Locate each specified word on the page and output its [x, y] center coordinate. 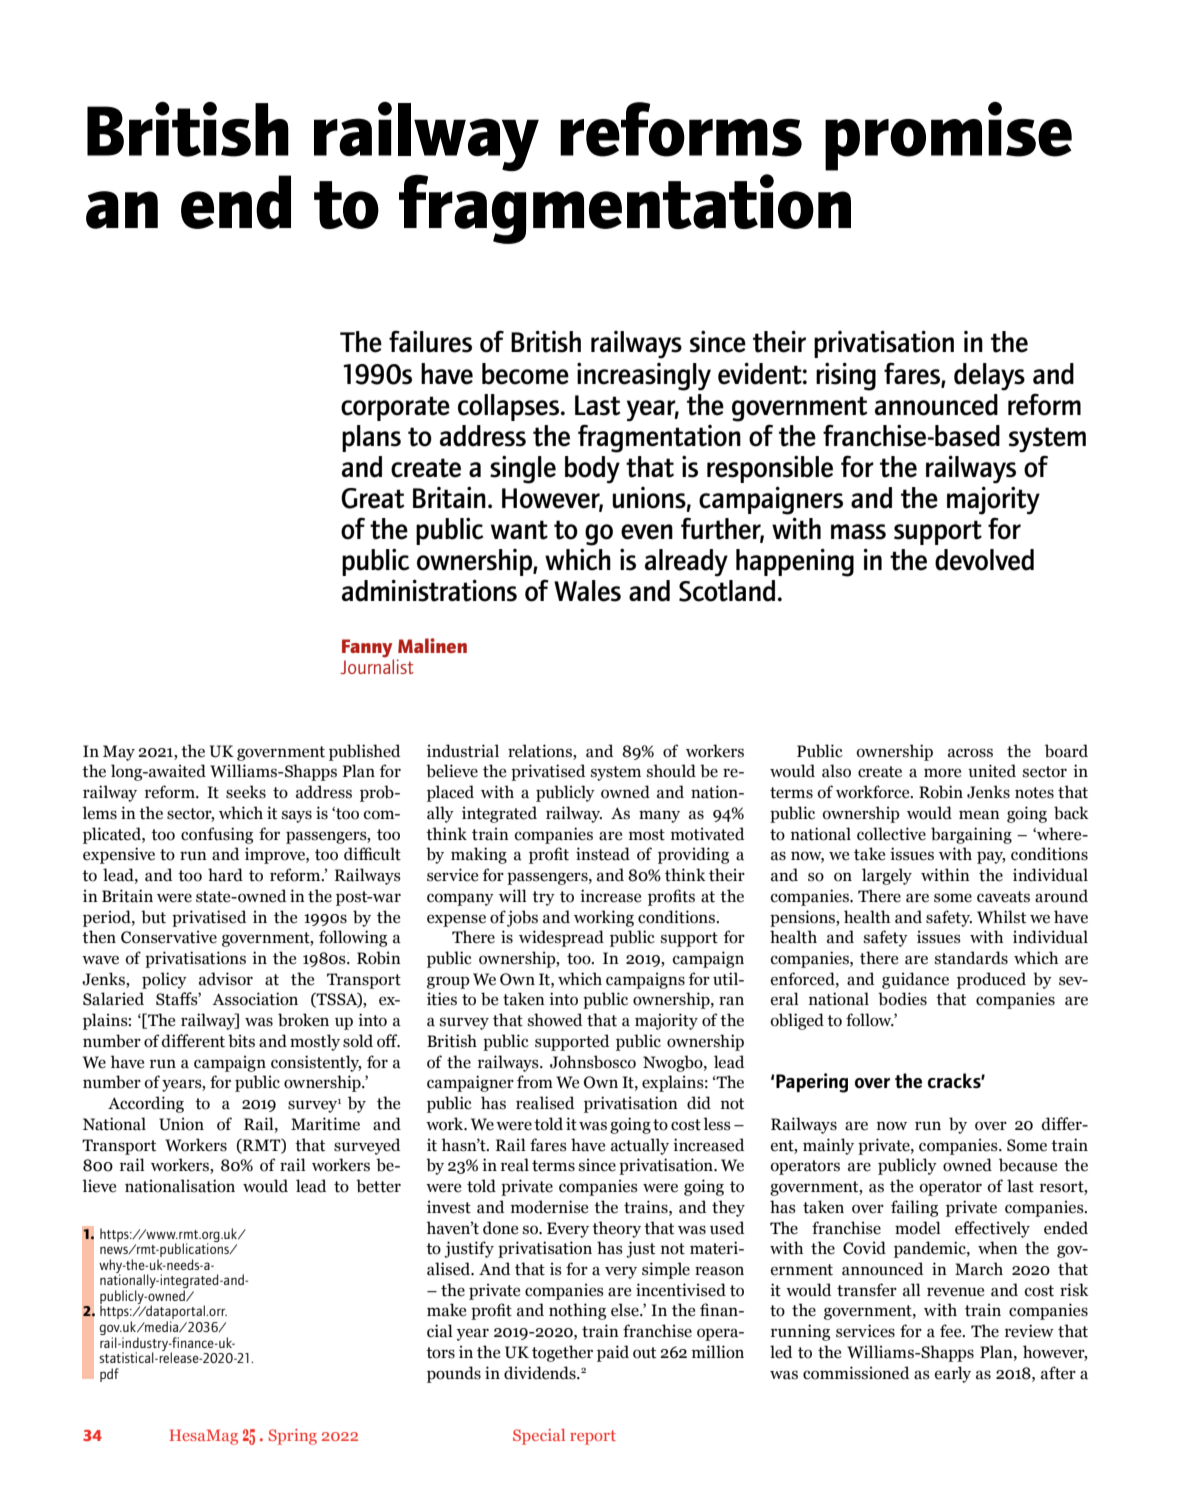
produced [991, 980]
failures [430, 341]
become [525, 374]
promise [948, 136]
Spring [293, 1437]
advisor [226, 979]
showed [555, 1020]
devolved [984, 560]
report [593, 1437]
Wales [587, 591]
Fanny [368, 649]
